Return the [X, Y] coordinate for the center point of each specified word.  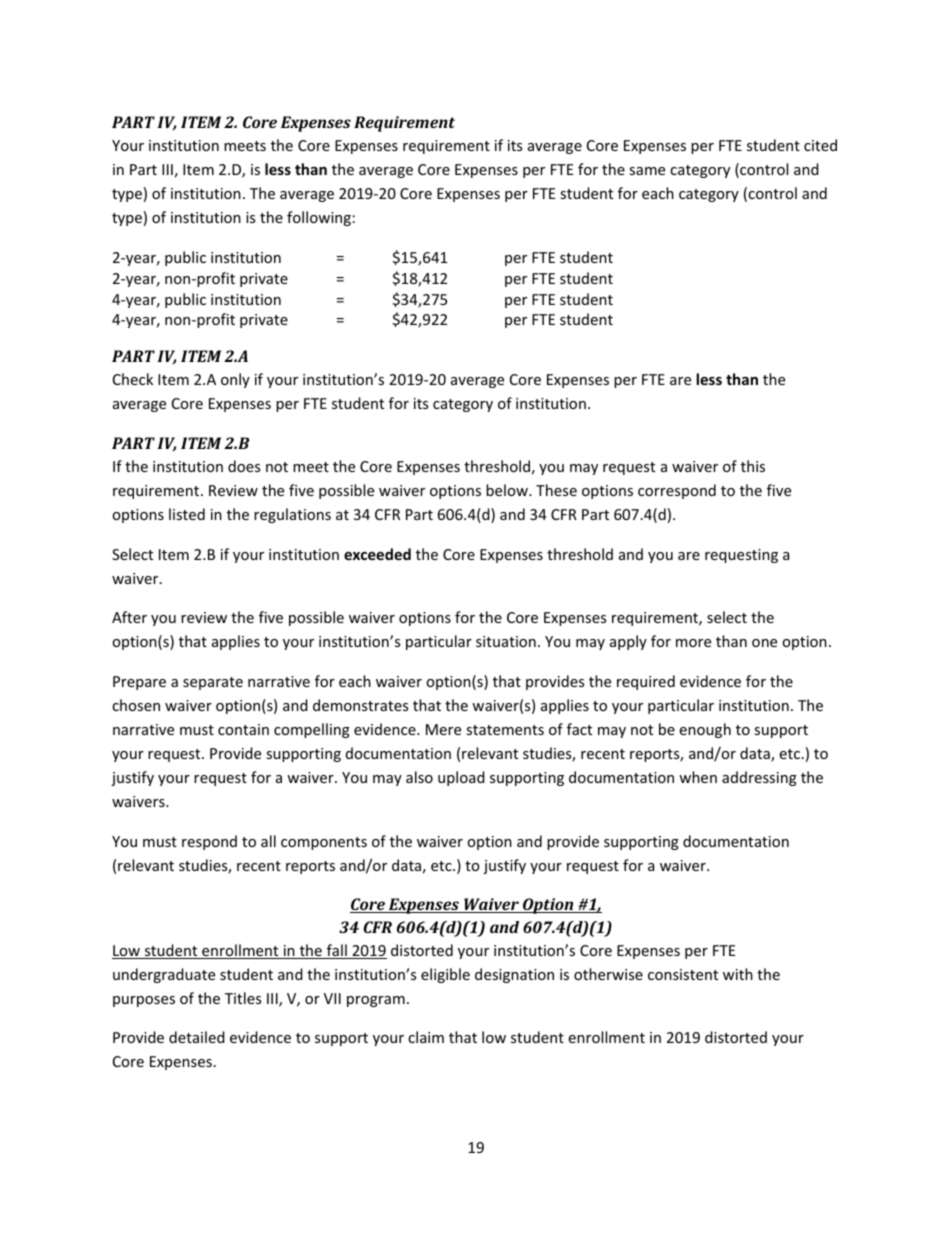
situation [506, 641]
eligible [445, 975]
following [319, 218]
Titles [243, 998]
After [129, 617]
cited [820, 145]
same [647, 171]
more [693, 643]
